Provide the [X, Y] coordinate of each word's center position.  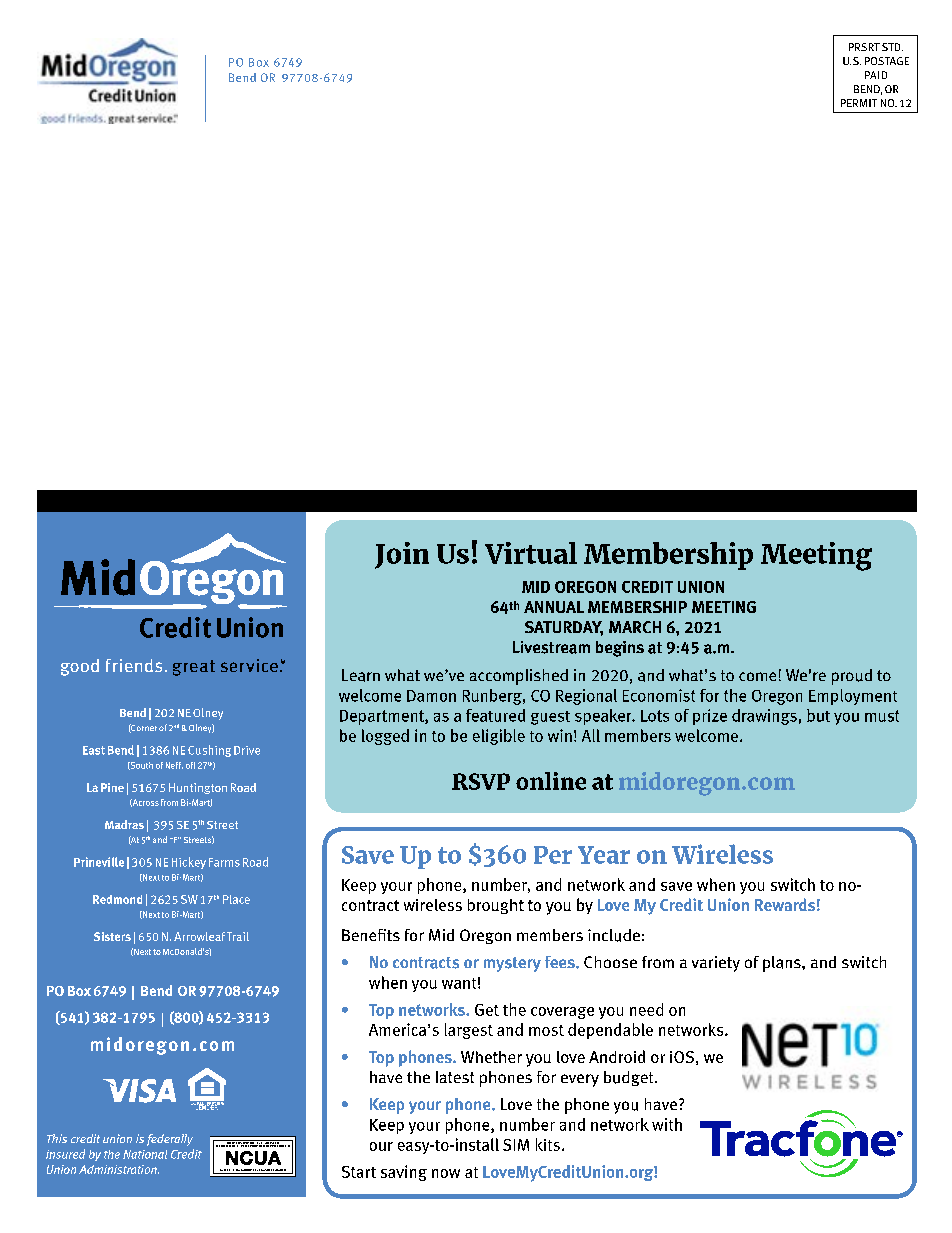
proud [852, 677]
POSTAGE [887, 61]
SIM [516, 1145]
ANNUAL [554, 607]
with [667, 1124]
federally [170, 1140]
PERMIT [859, 103]
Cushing [209, 751]
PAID [876, 75]
